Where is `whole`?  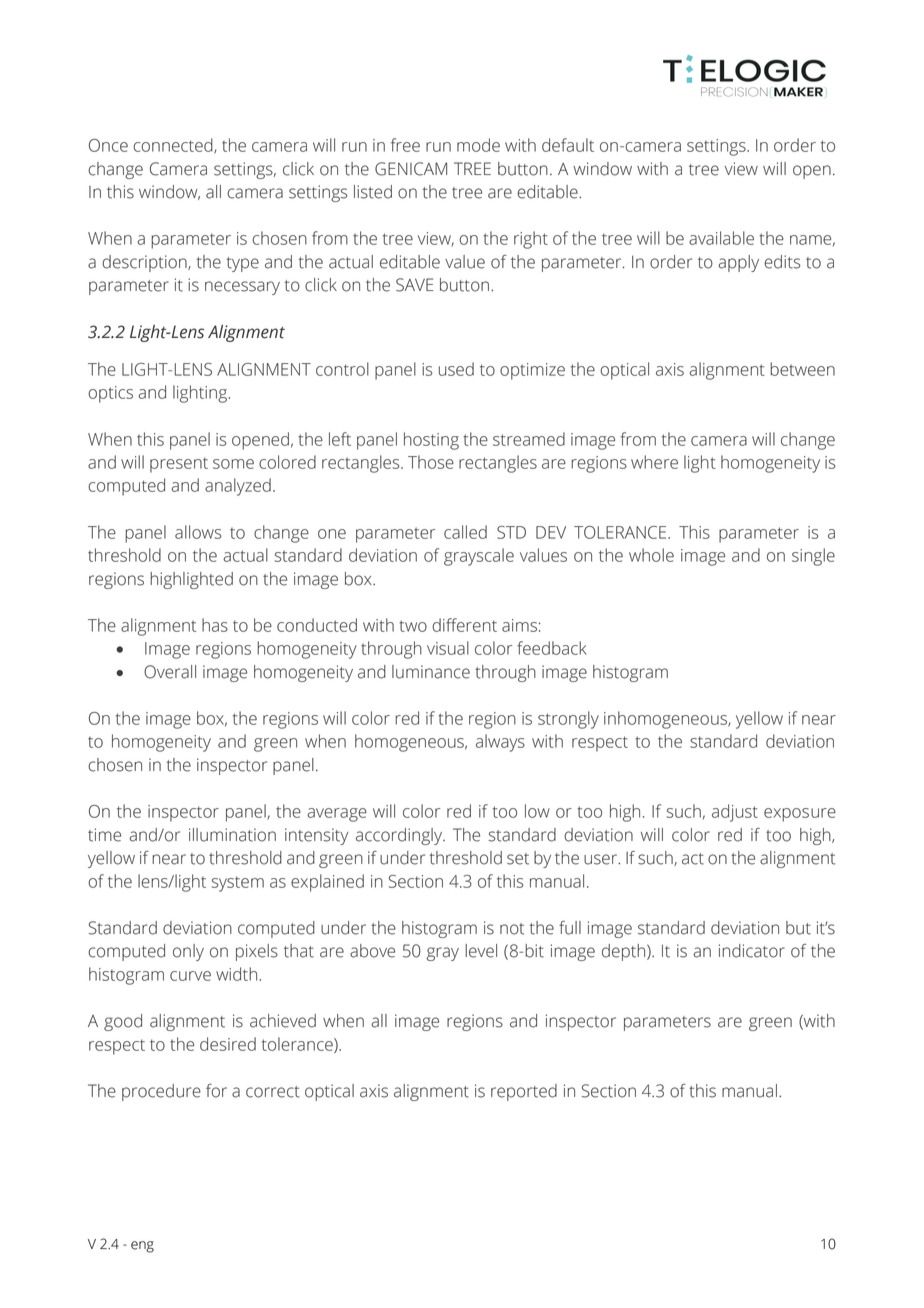 whole is located at coordinates (651, 555).
